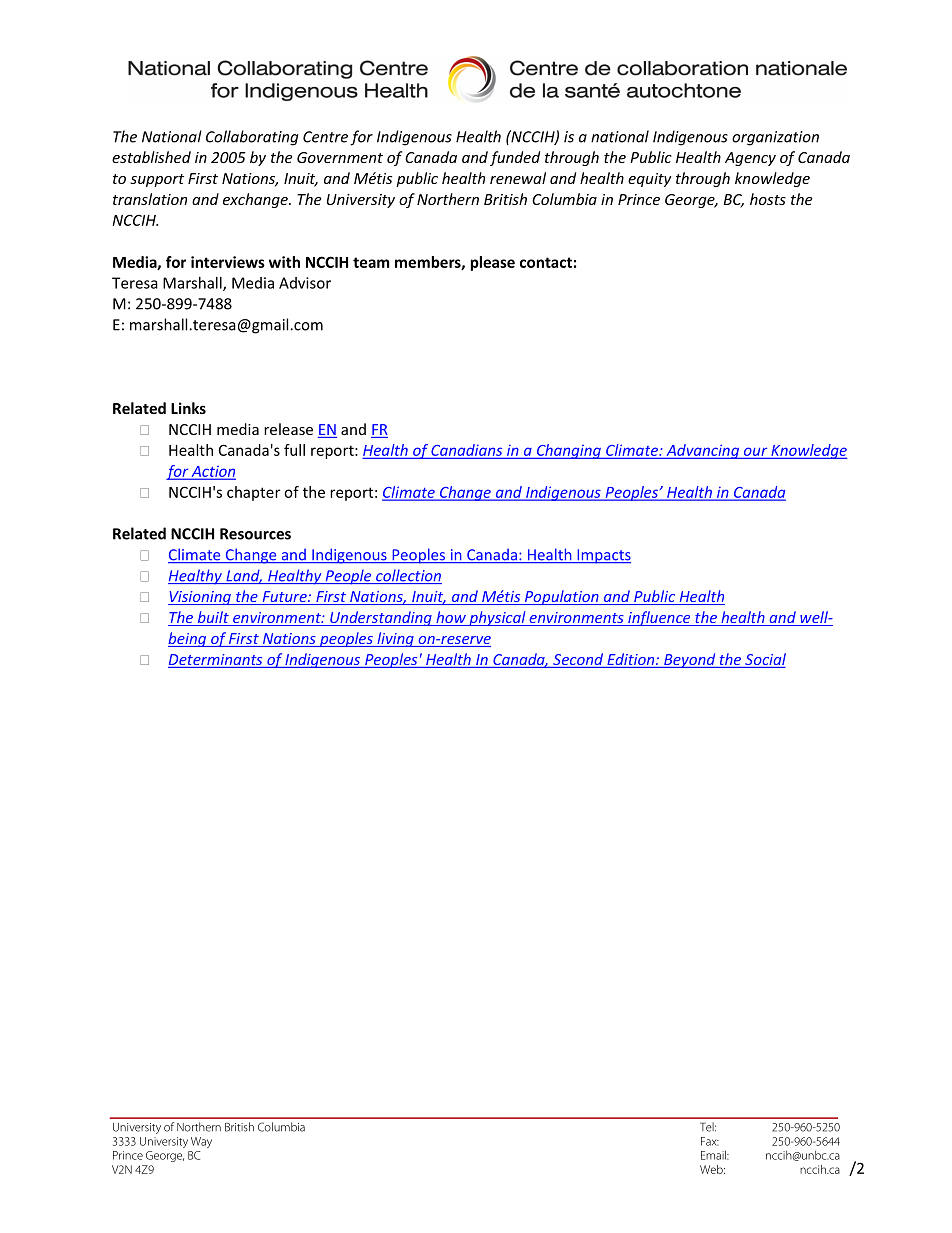 Image resolution: width=952 pixels, height=1233 pixels. I want to click on how, so click(451, 618).
